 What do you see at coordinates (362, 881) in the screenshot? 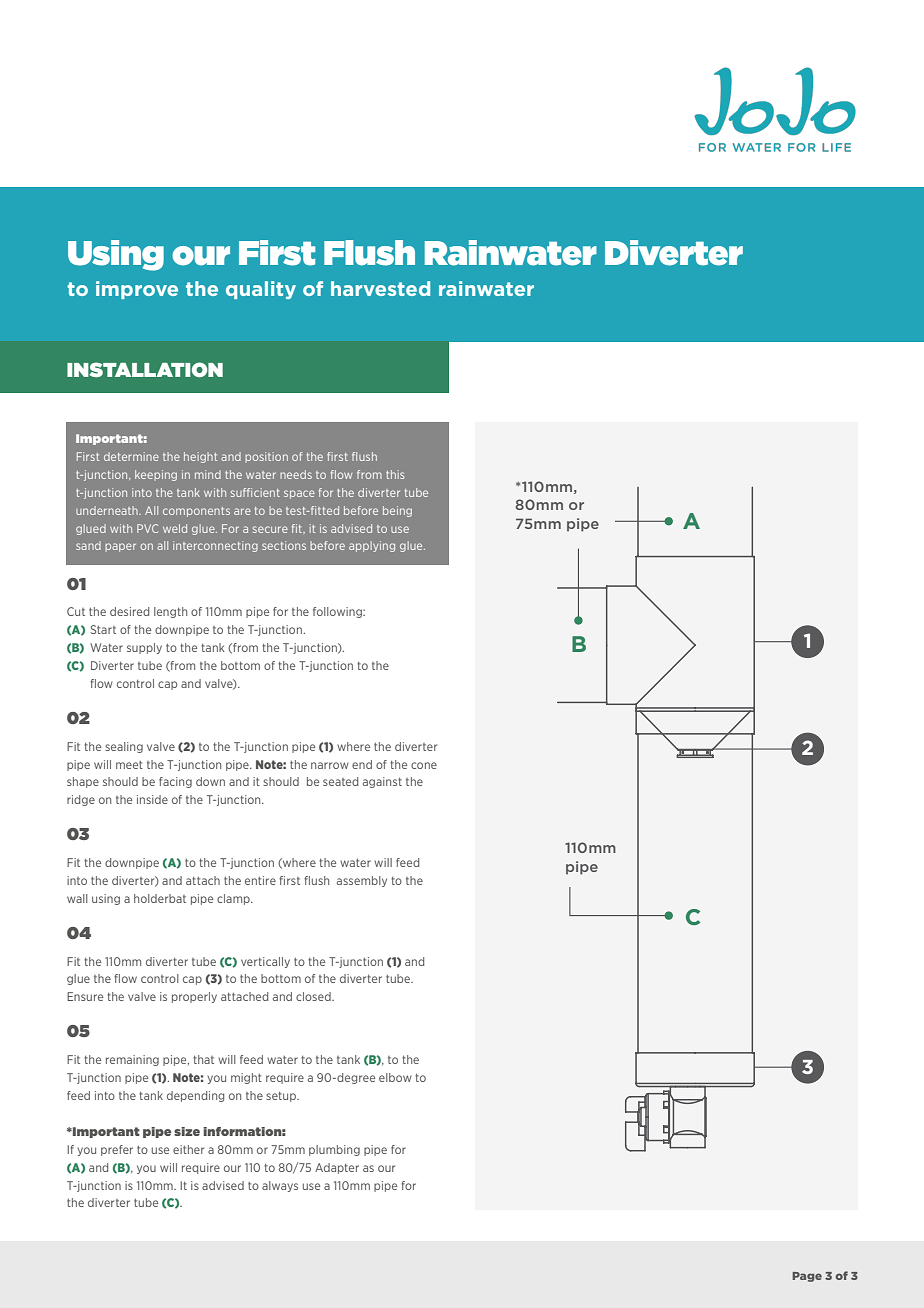
I see `assembly` at bounding box center [362, 881].
